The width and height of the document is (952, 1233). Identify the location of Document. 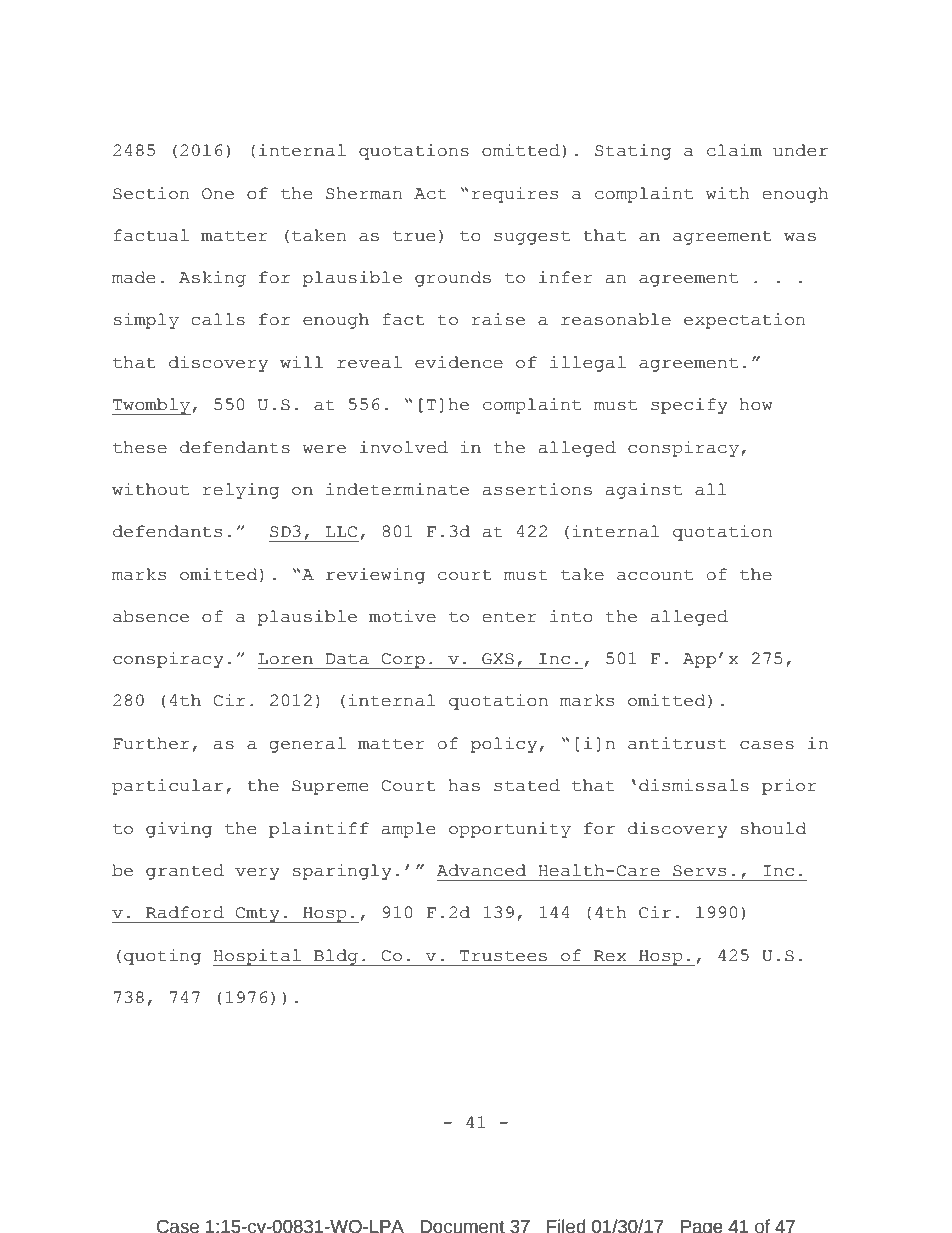
(462, 1226).
